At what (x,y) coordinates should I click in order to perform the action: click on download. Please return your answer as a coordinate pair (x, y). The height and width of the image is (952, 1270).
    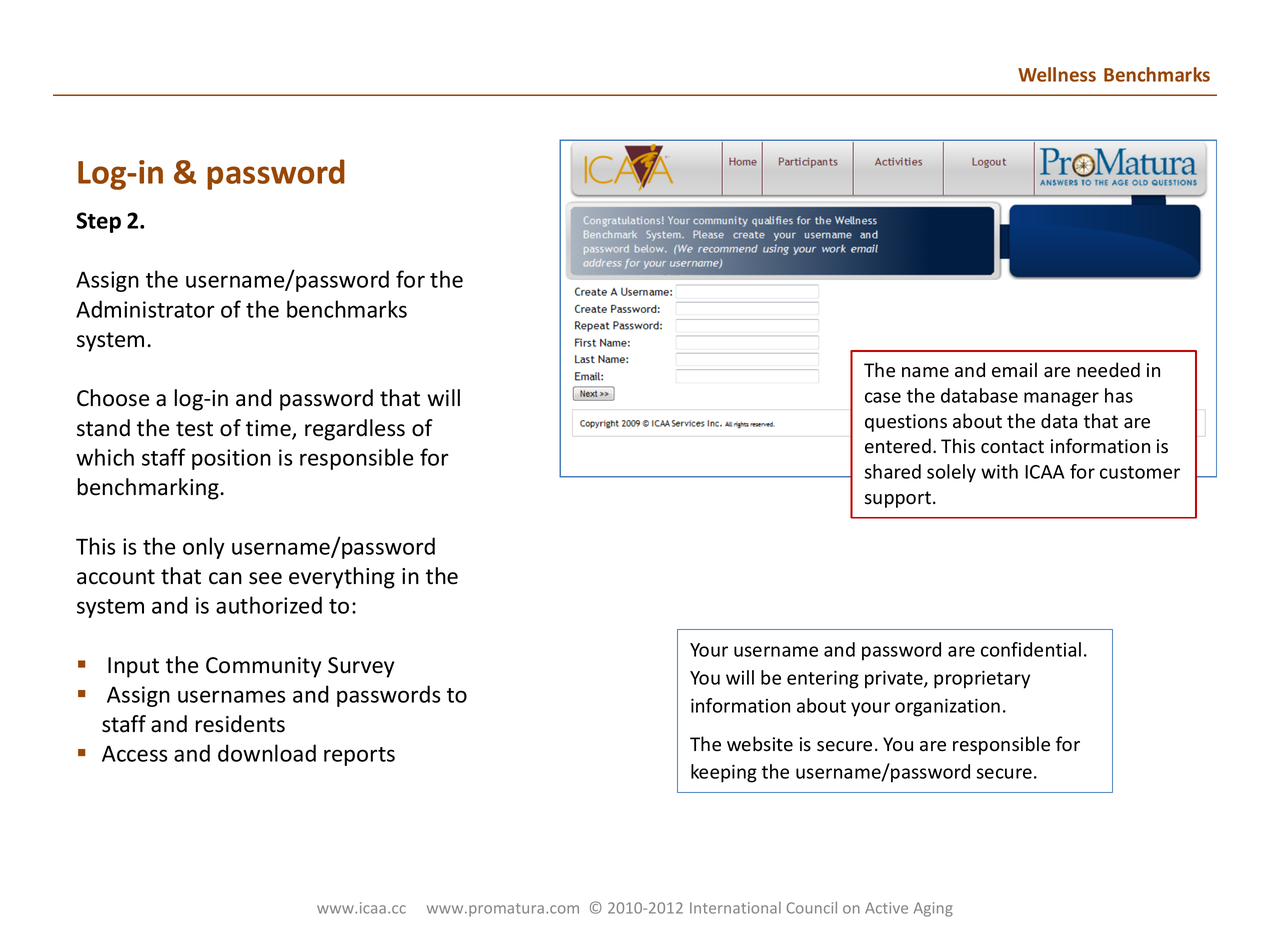
    Looking at the image, I should click on (267, 753).
